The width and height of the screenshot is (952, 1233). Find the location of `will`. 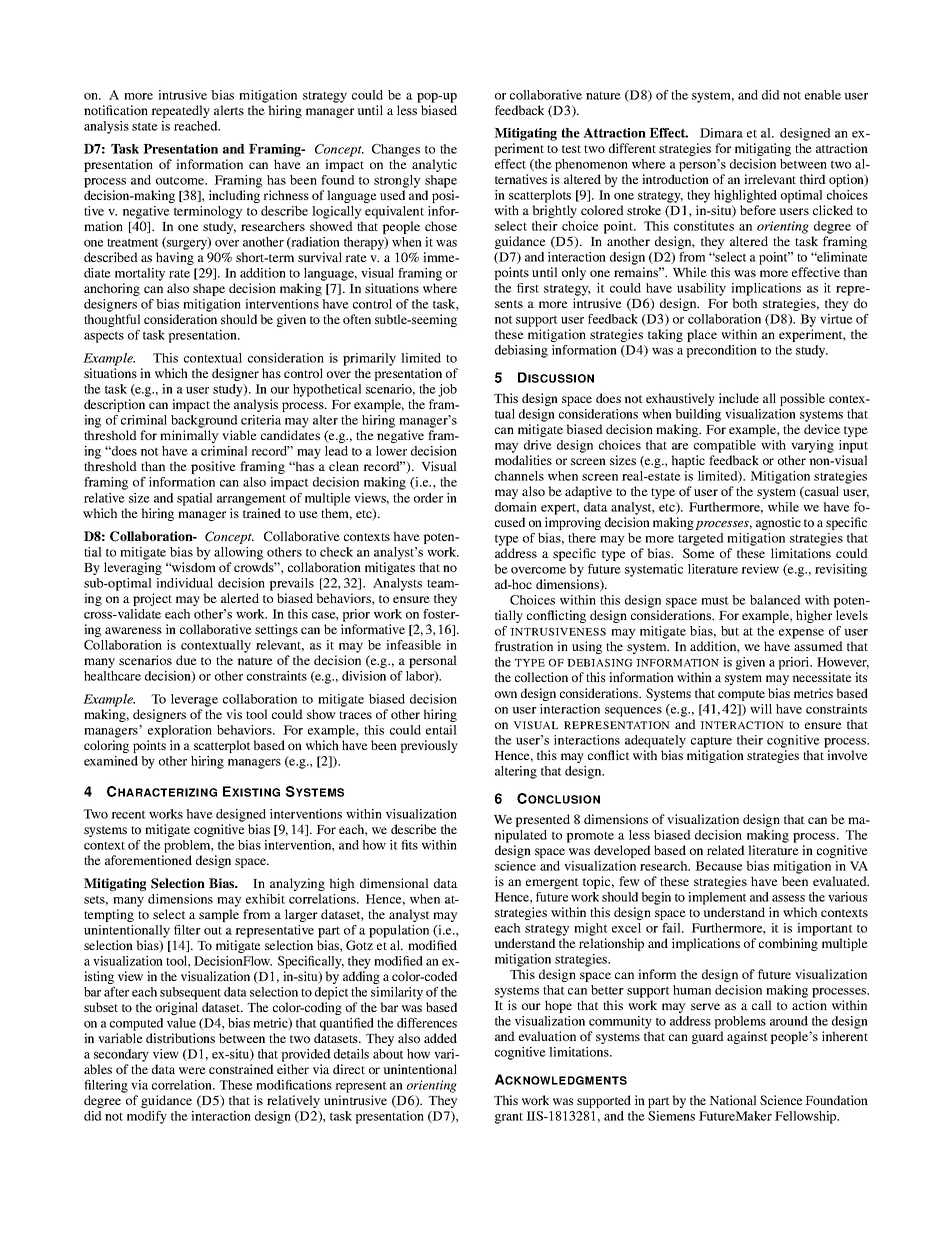

will is located at coordinates (761, 709).
